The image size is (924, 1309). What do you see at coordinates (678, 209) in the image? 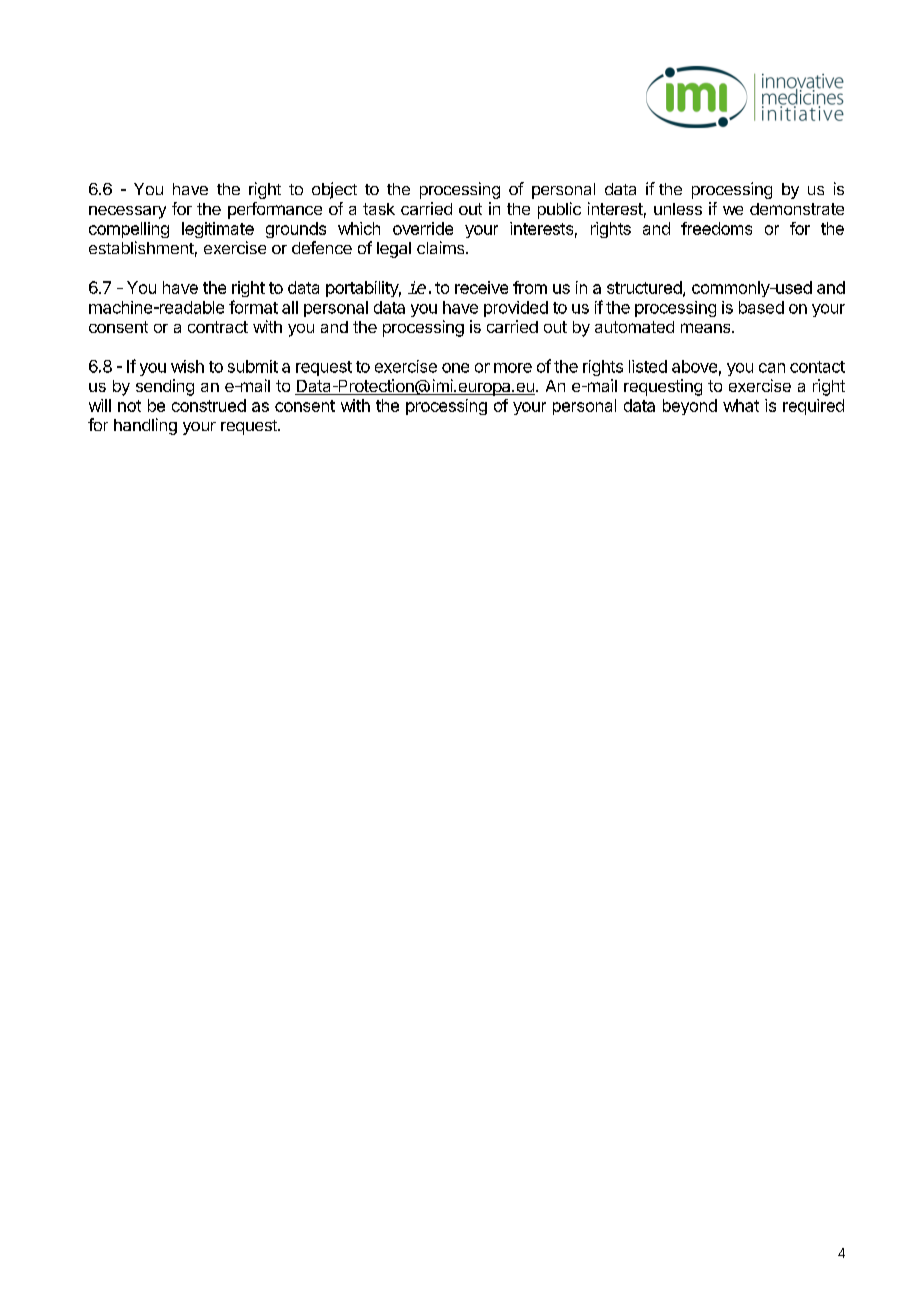
I see `unless` at bounding box center [678, 209].
